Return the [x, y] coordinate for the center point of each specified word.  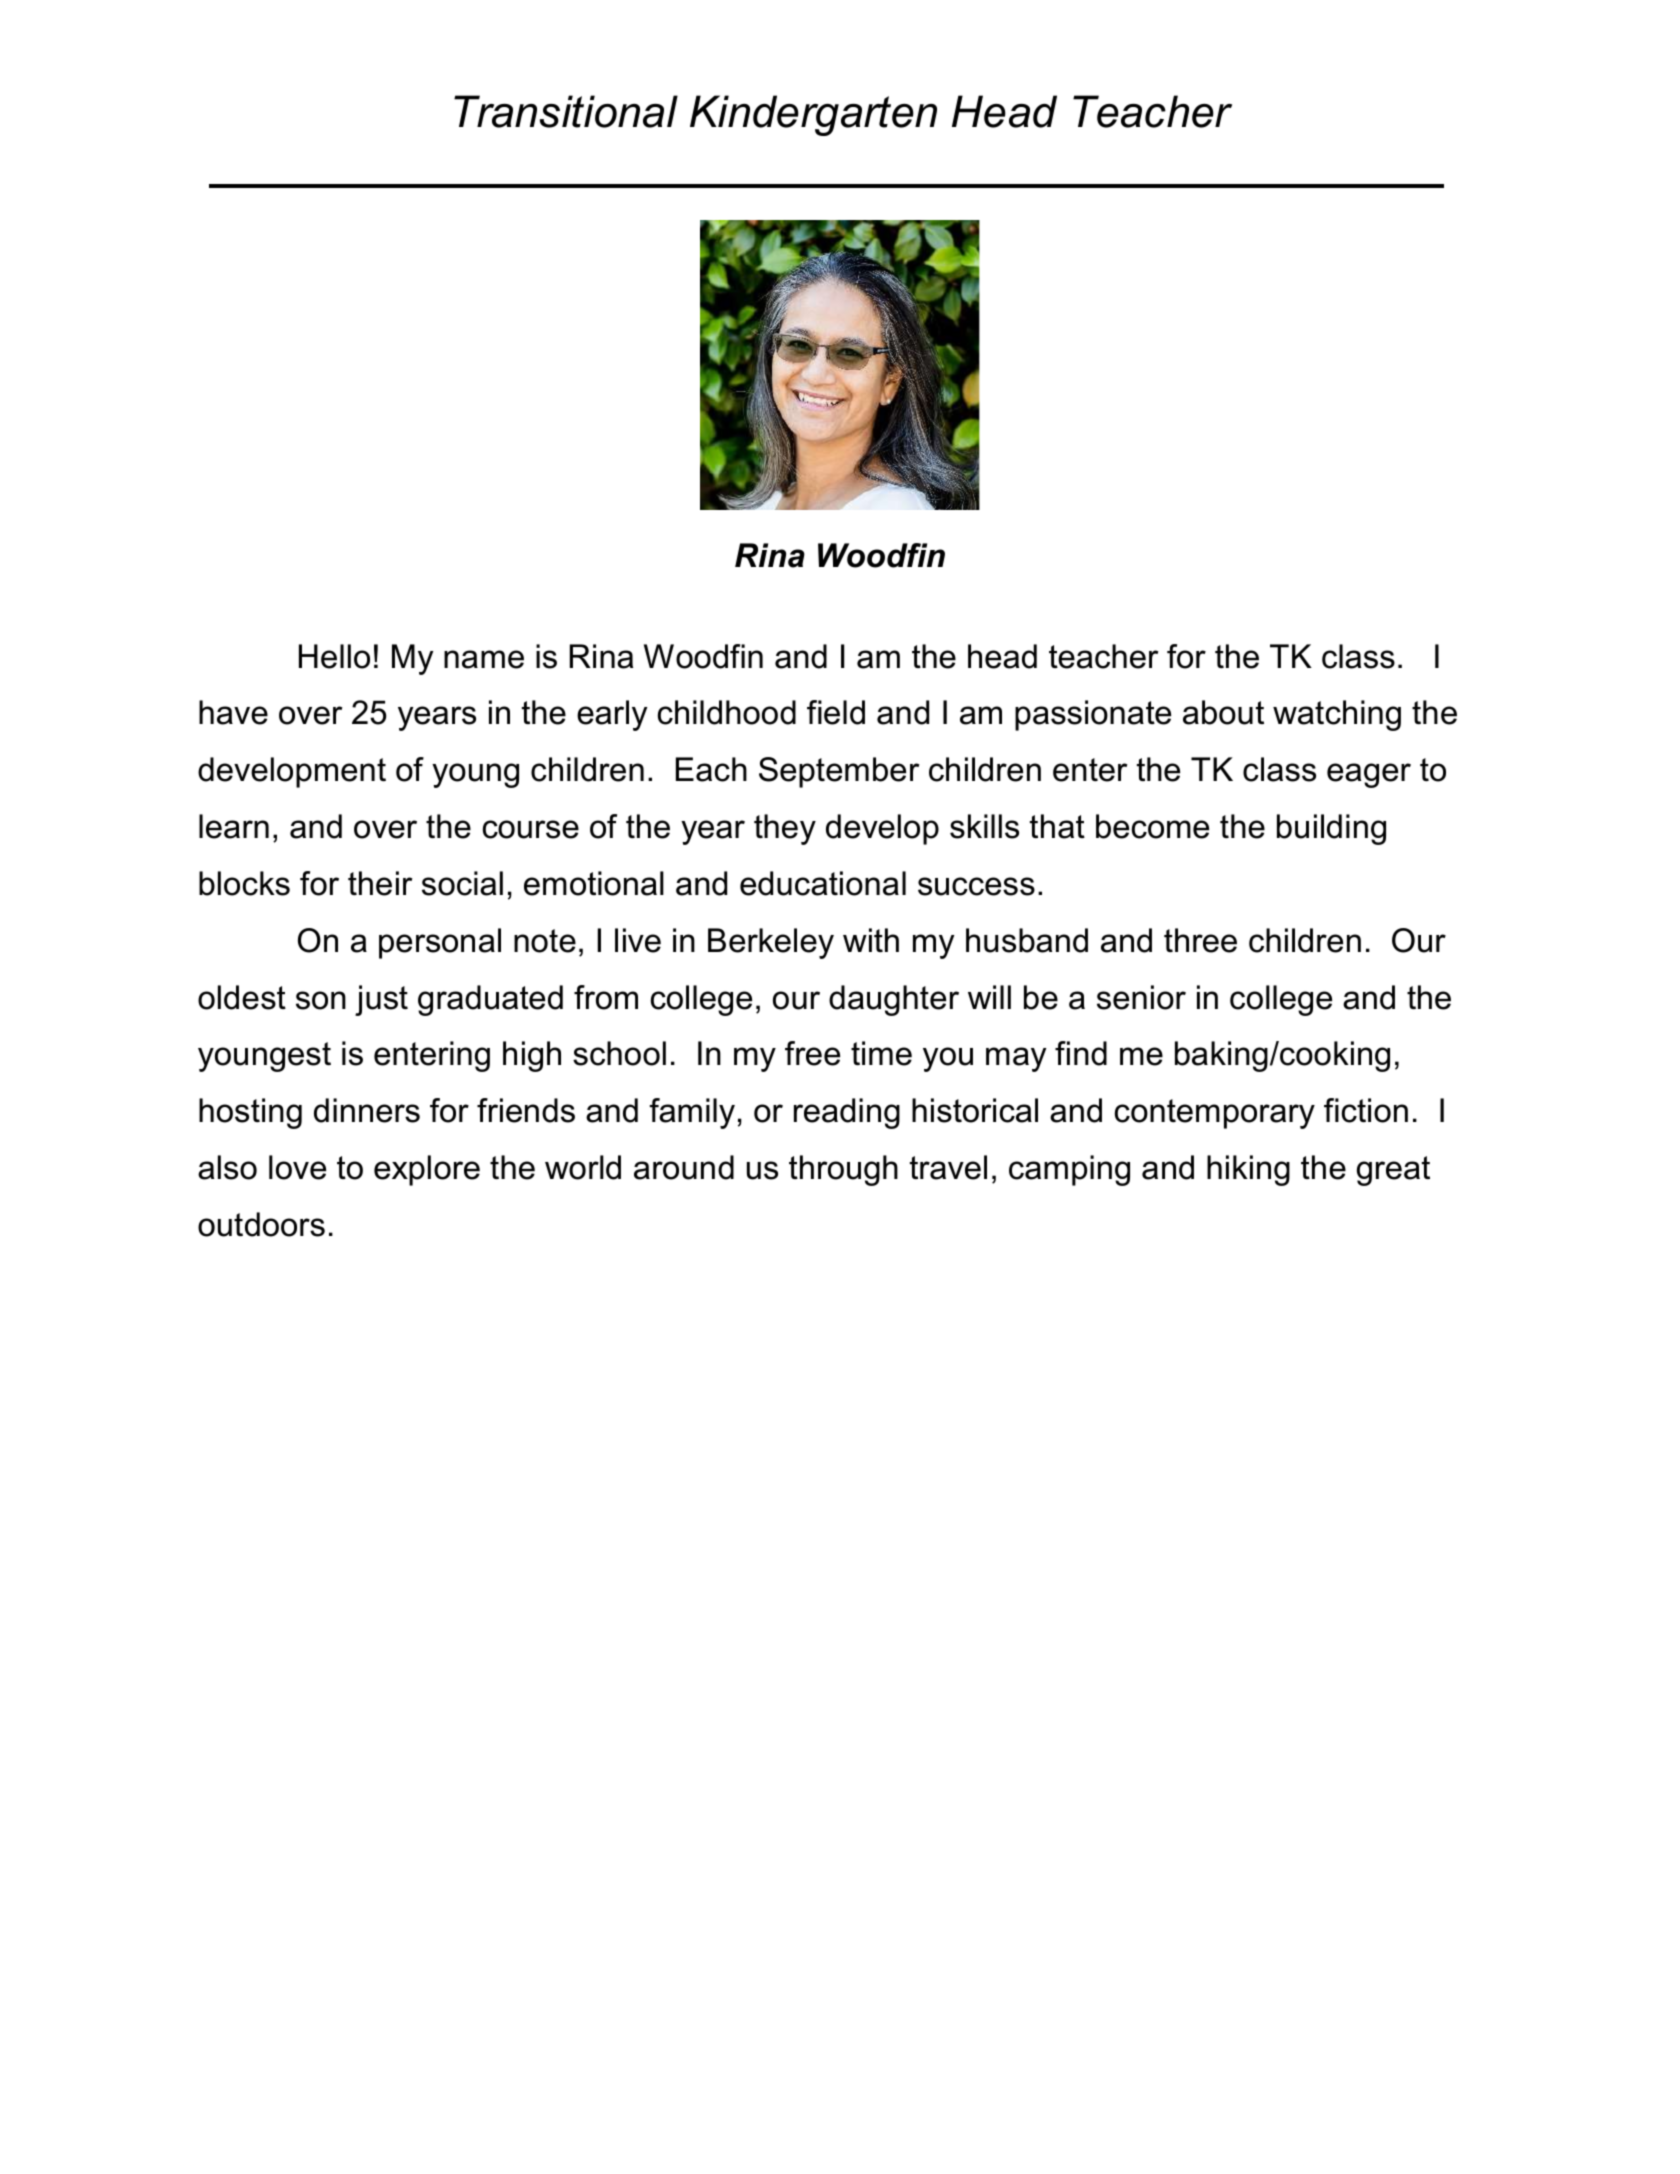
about [1223, 712]
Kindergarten [813, 115]
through [843, 1170]
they [785, 829]
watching [1337, 715]
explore [427, 1170]
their [380, 883]
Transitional [566, 111]
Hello [334, 656]
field [836, 712]
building [1331, 829]
